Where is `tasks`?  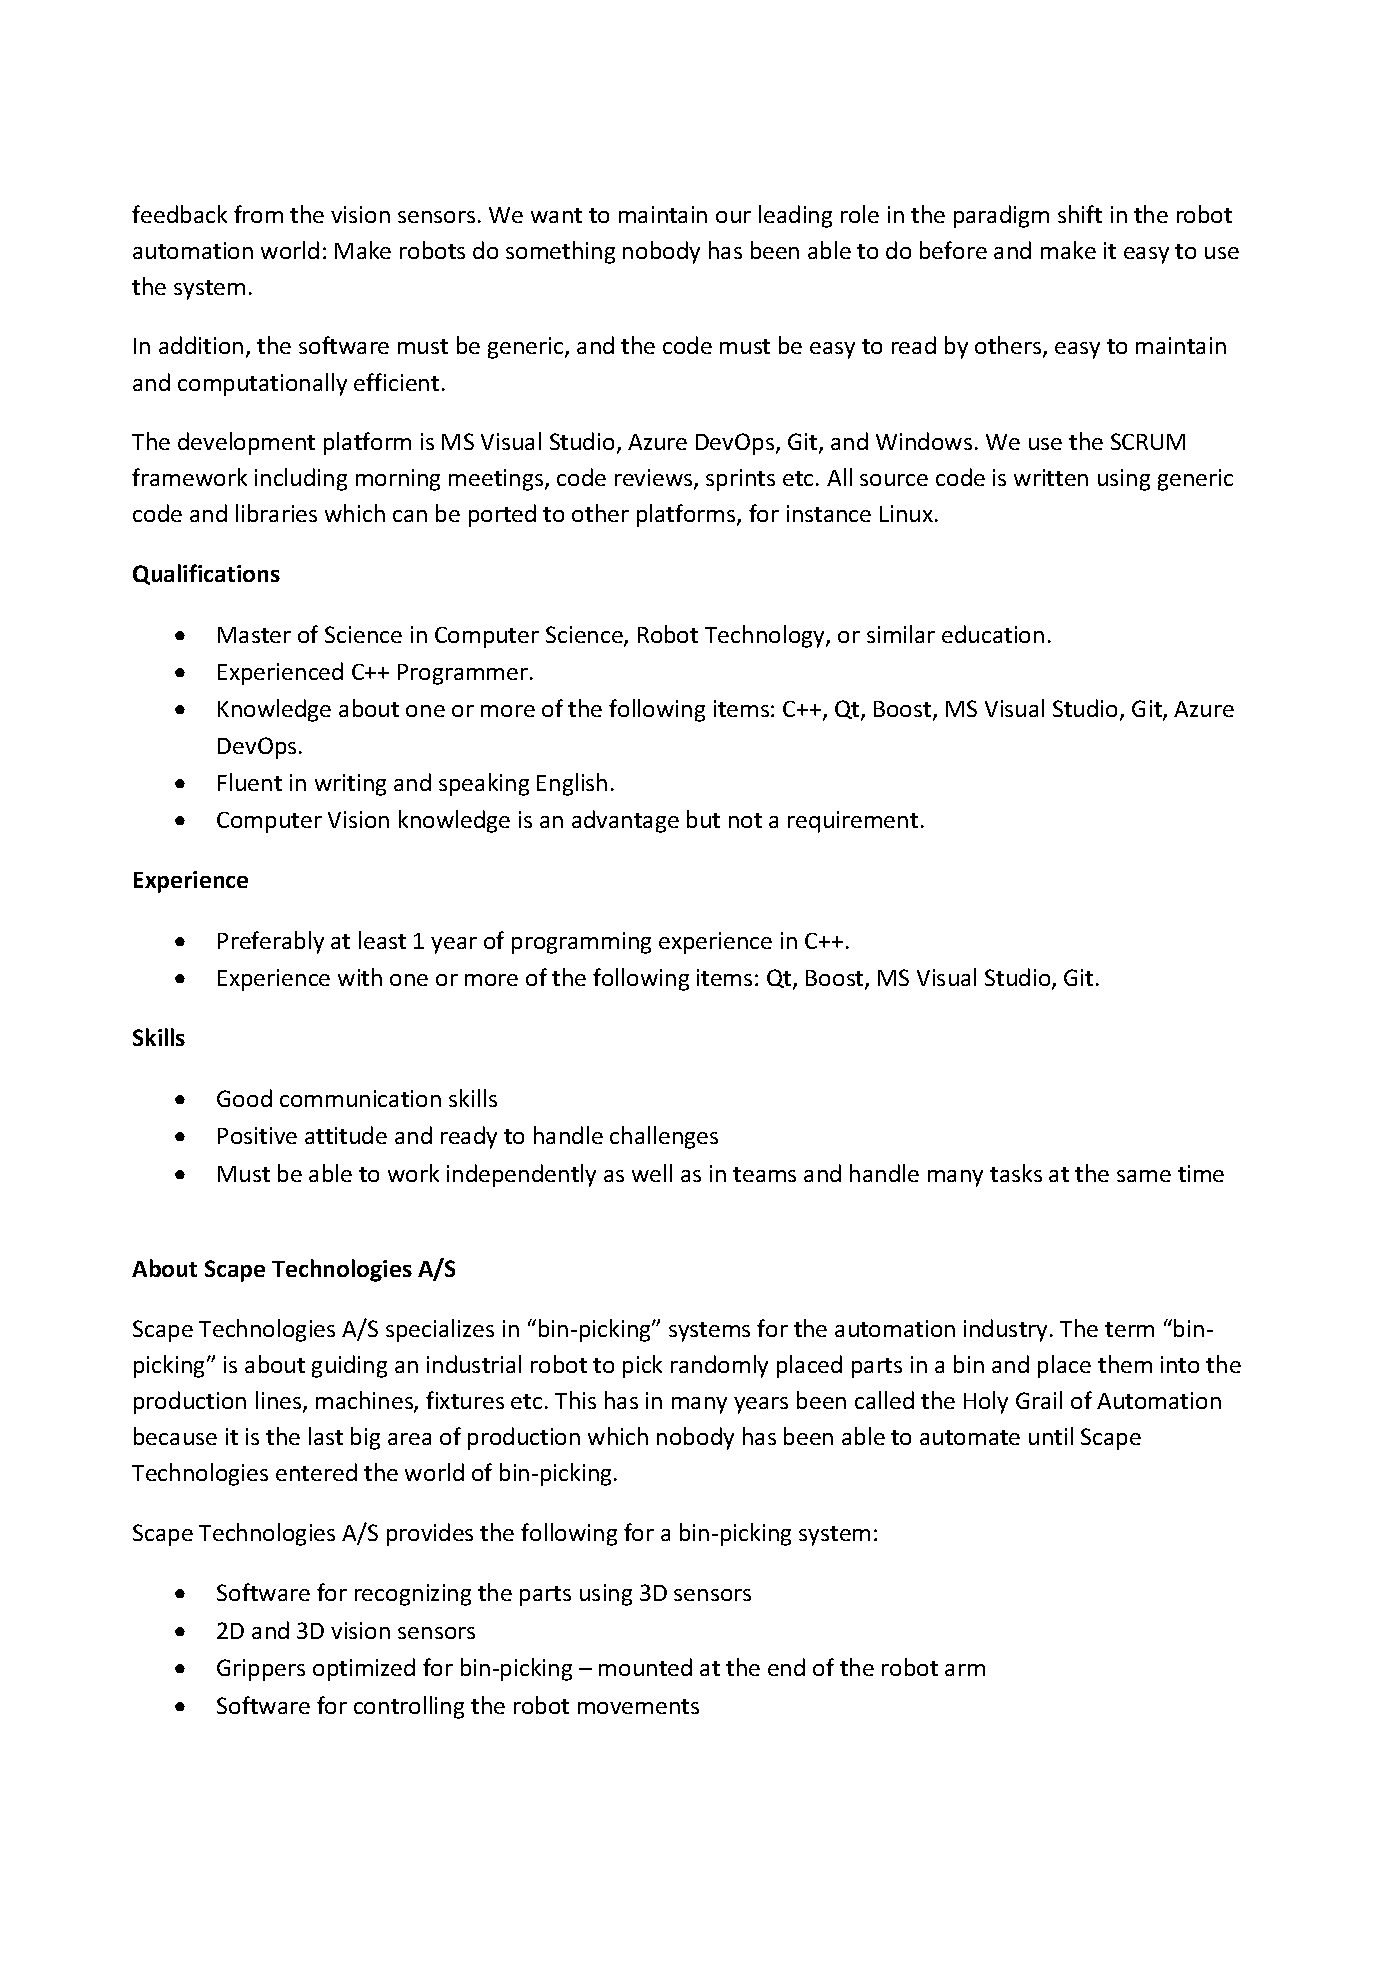 tasks is located at coordinates (1016, 1173).
